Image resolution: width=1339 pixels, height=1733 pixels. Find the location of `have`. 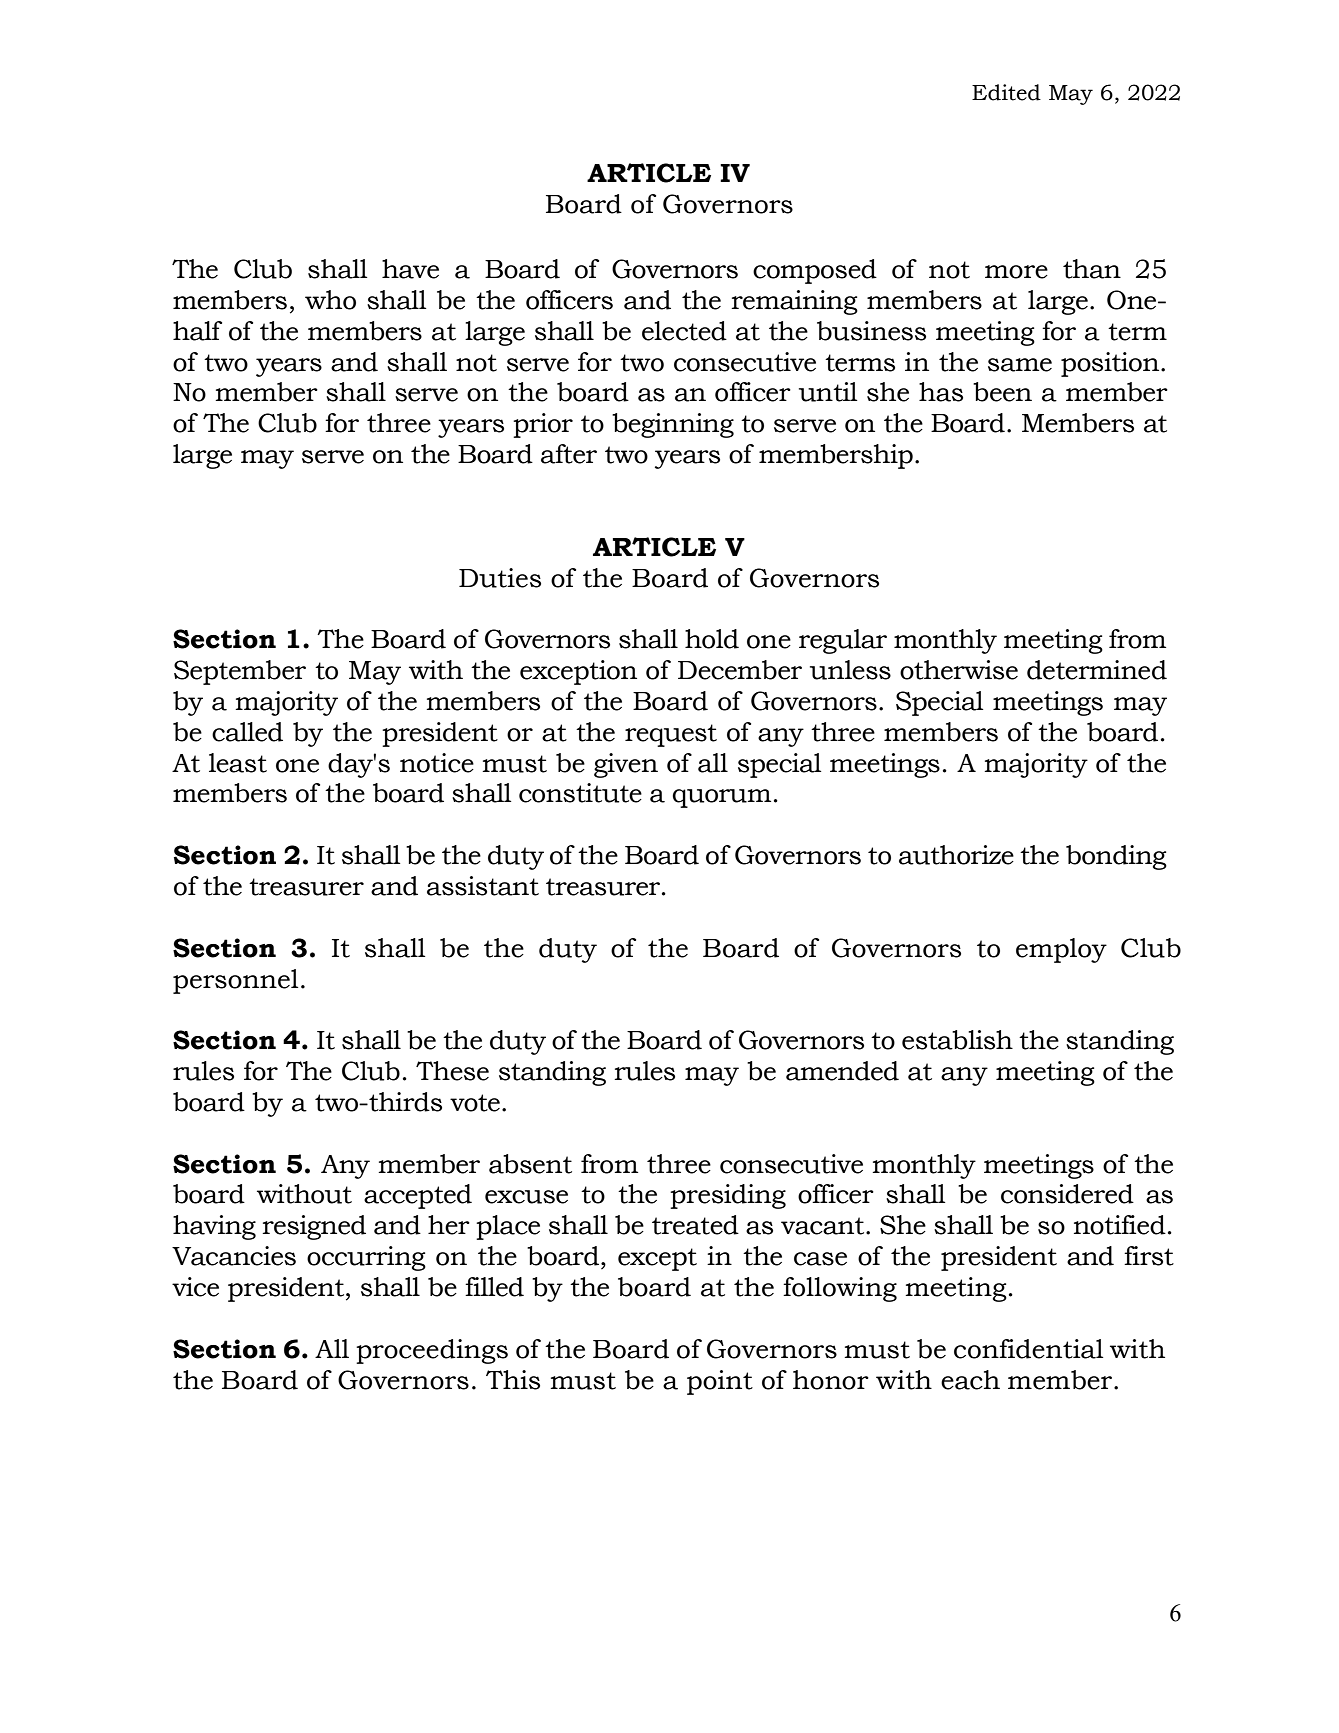

have is located at coordinates (410, 269).
